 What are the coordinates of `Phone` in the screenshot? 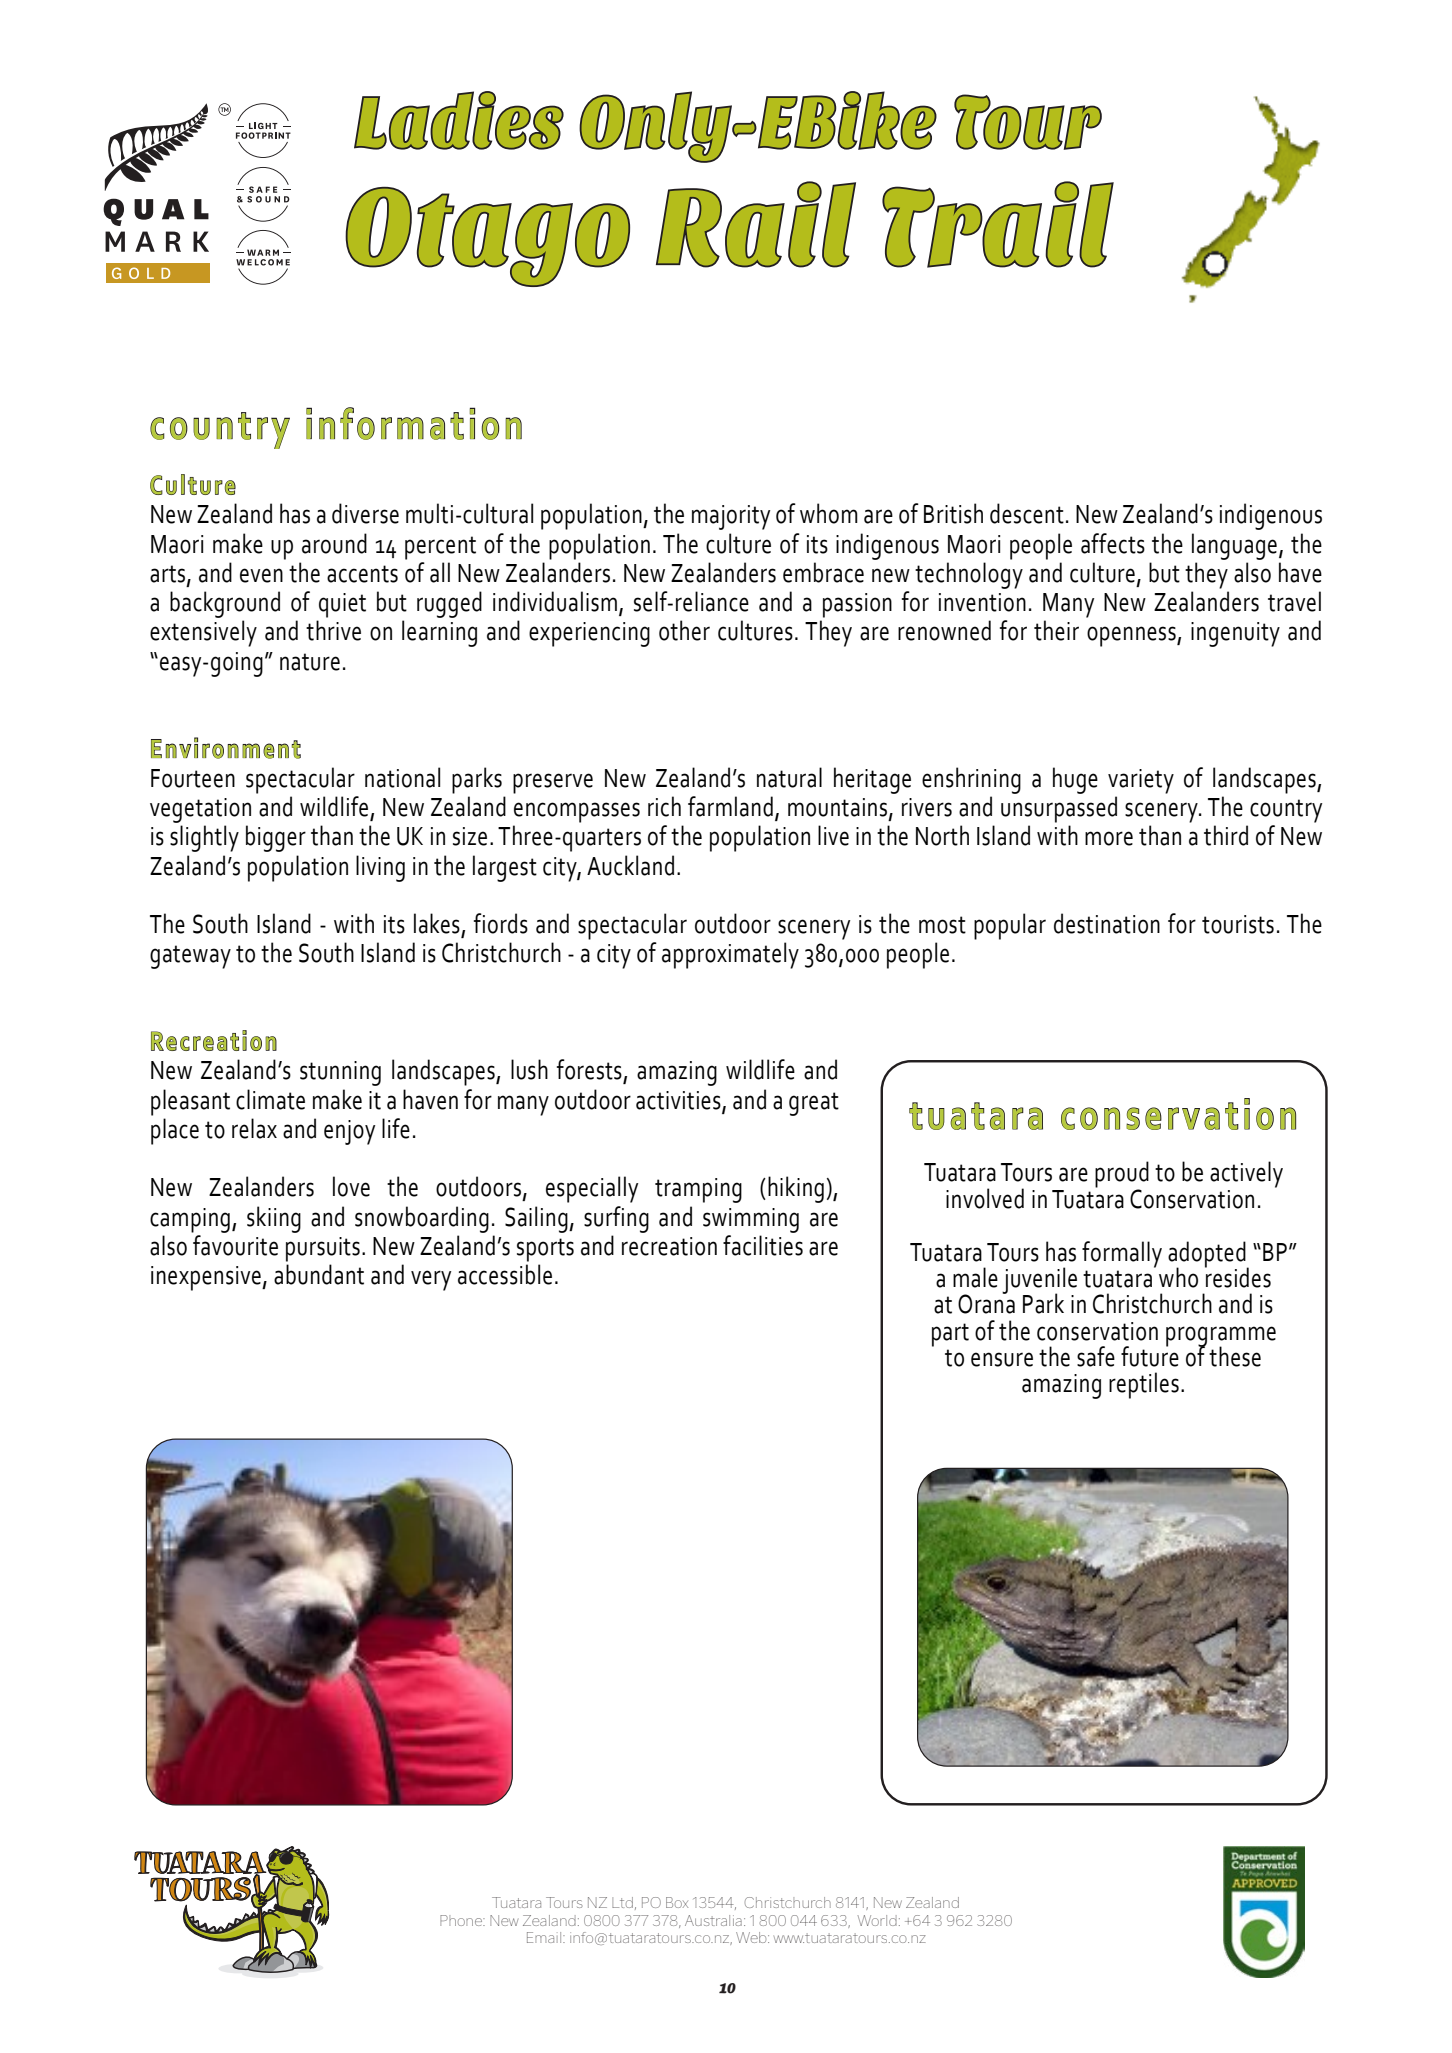 It's located at (462, 1920).
